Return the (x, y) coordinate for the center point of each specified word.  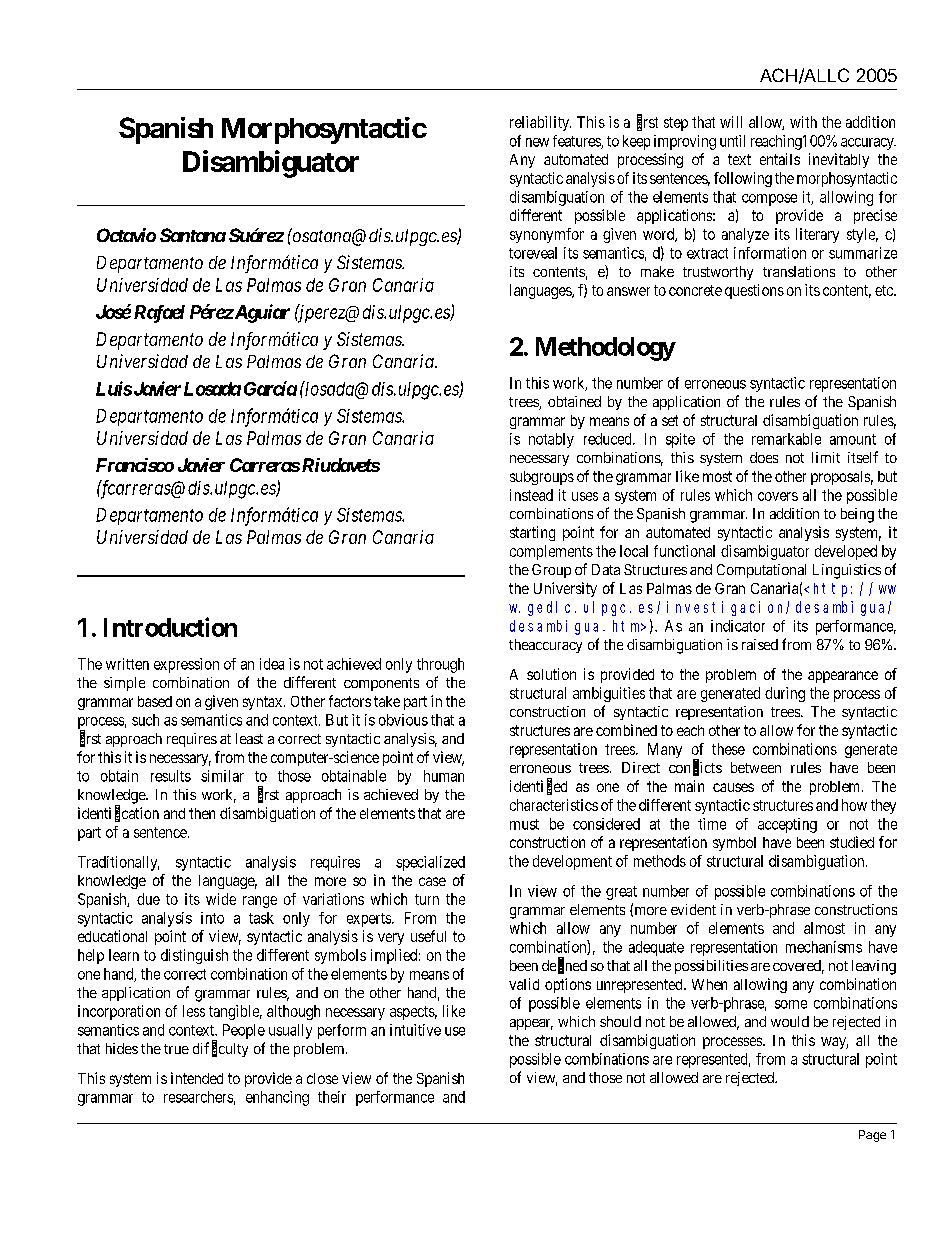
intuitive (415, 1030)
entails (780, 159)
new (537, 142)
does (764, 457)
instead (531, 495)
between (756, 767)
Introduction (170, 627)
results (171, 776)
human (444, 776)
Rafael (159, 314)
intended (197, 1078)
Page (872, 1136)
